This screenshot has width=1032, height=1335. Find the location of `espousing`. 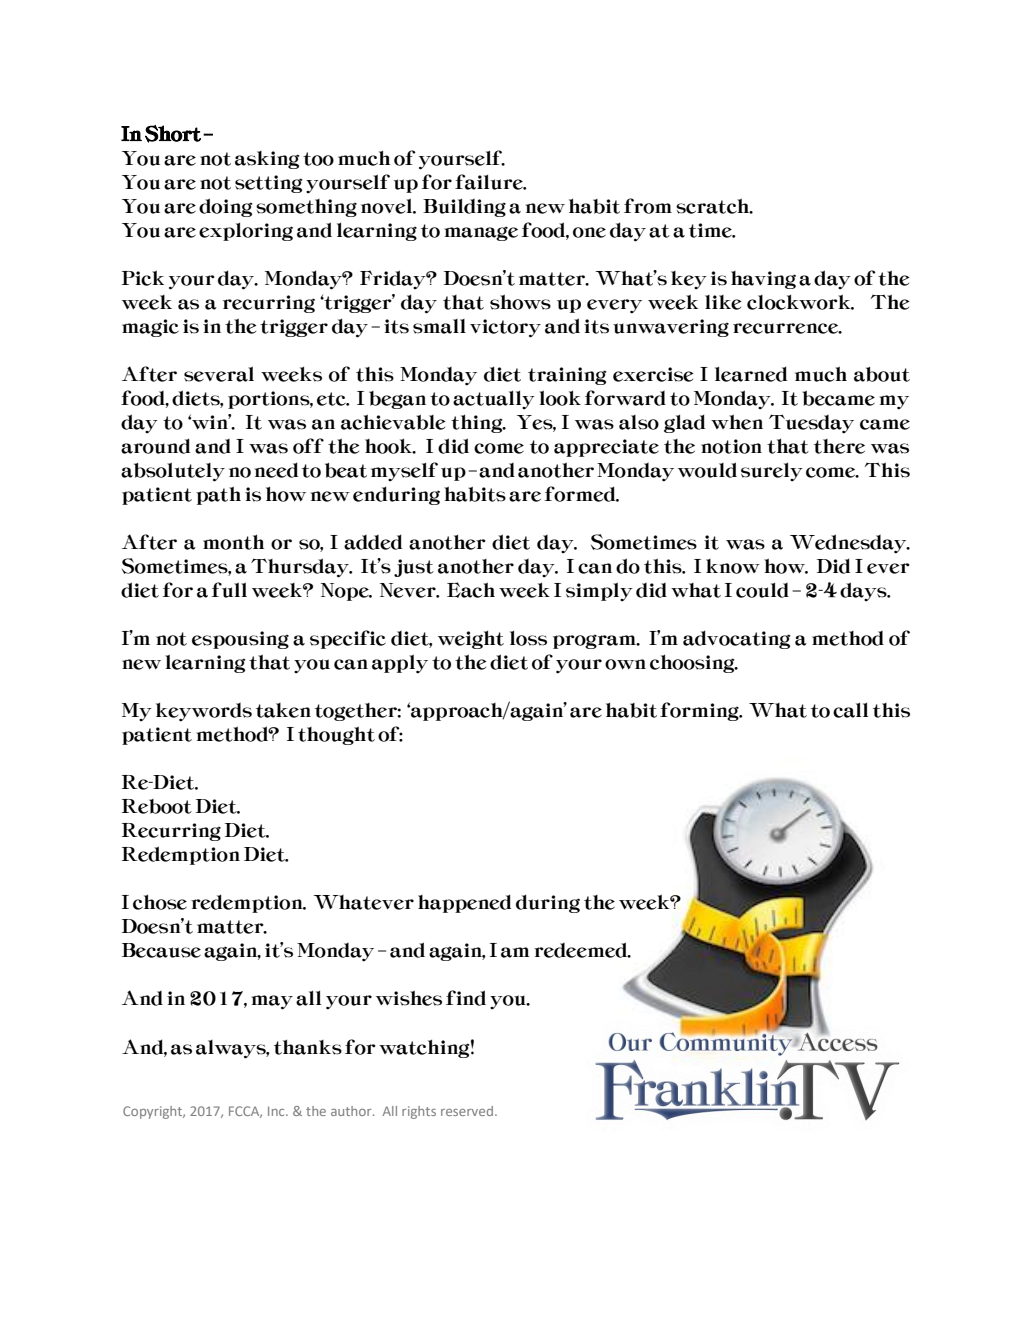

espousing is located at coordinates (240, 640).
